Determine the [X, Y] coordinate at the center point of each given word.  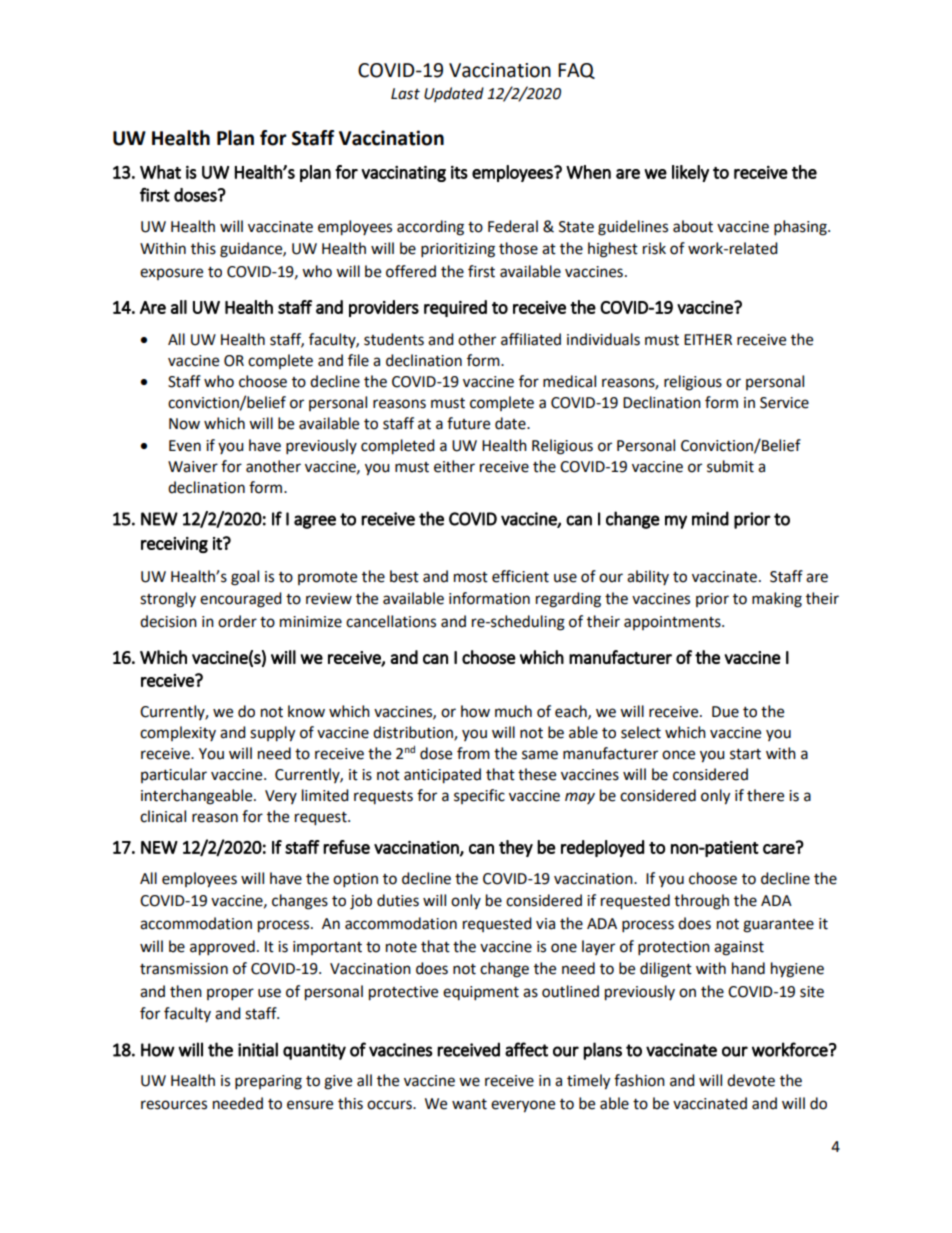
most [471, 577]
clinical [163, 816]
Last [405, 94]
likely [690, 173]
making [777, 600]
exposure [171, 274]
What [160, 172]
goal [245, 578]
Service [784, 403]
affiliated [531, 339]
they [516, 848]
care [780, 848]
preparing [268, 1082]
